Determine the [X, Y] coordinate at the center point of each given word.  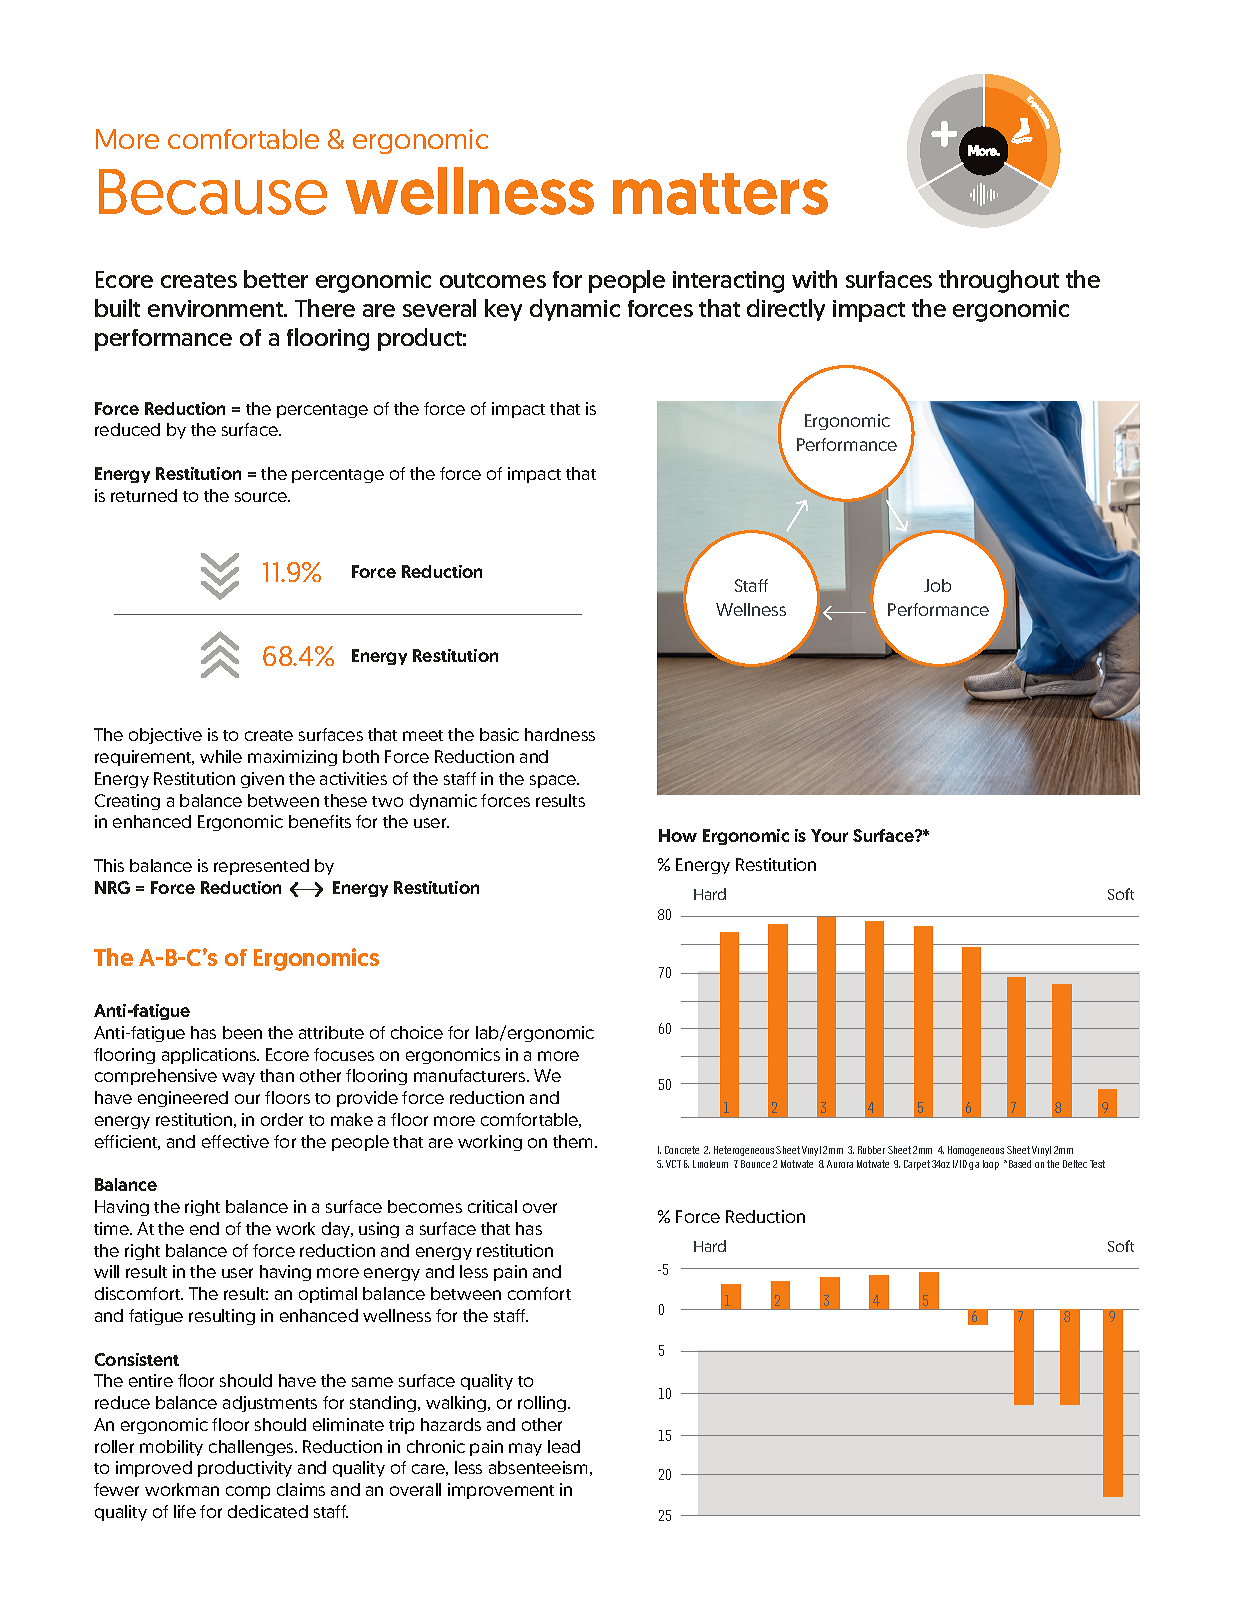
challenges [252, 1448]
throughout [999, 281]
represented [261, 867]
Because [213, 192]
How [678, 835]
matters [720, 194]
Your [829, 835]
